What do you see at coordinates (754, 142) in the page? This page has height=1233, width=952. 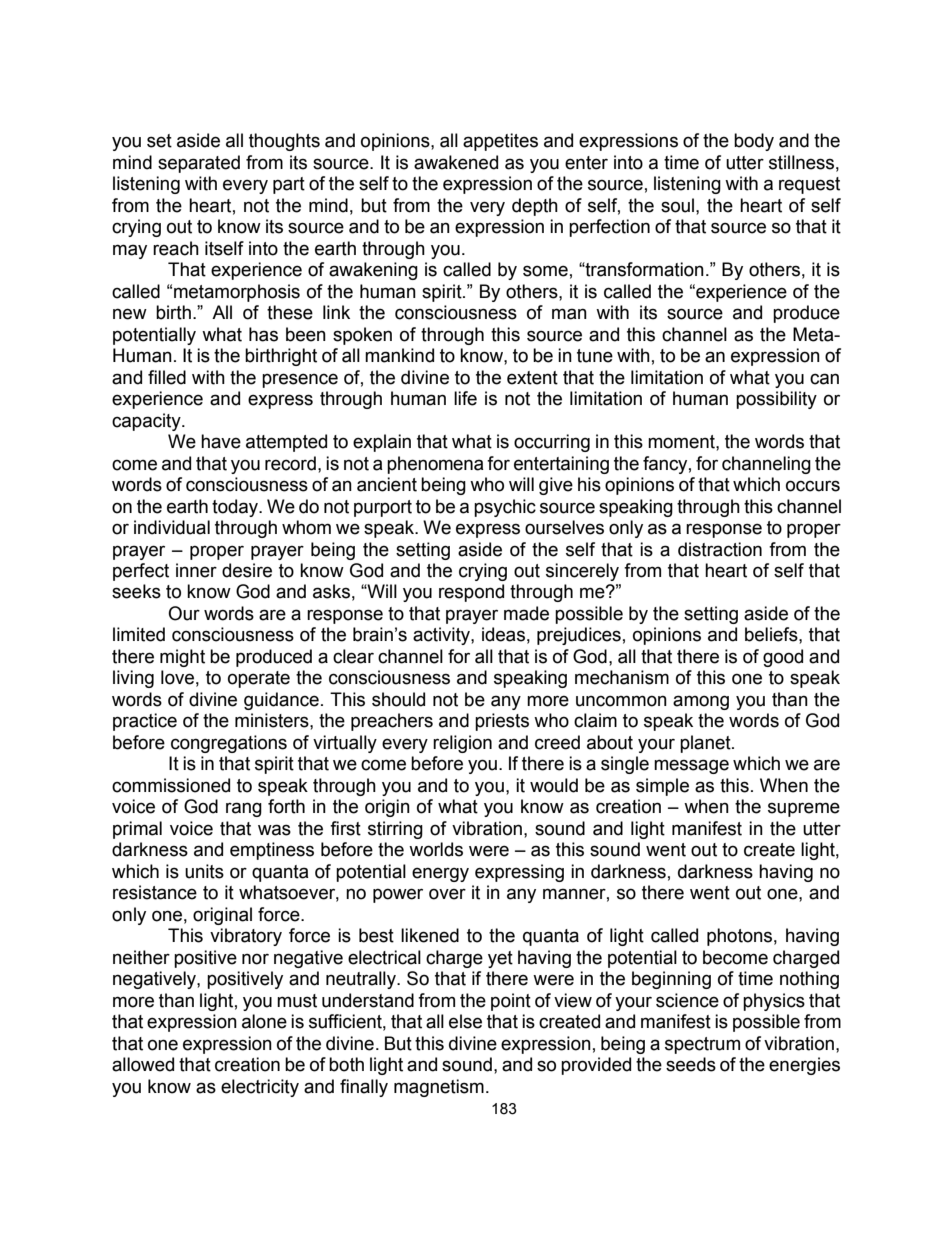 I see `body` at bounding box center [754, 142].
